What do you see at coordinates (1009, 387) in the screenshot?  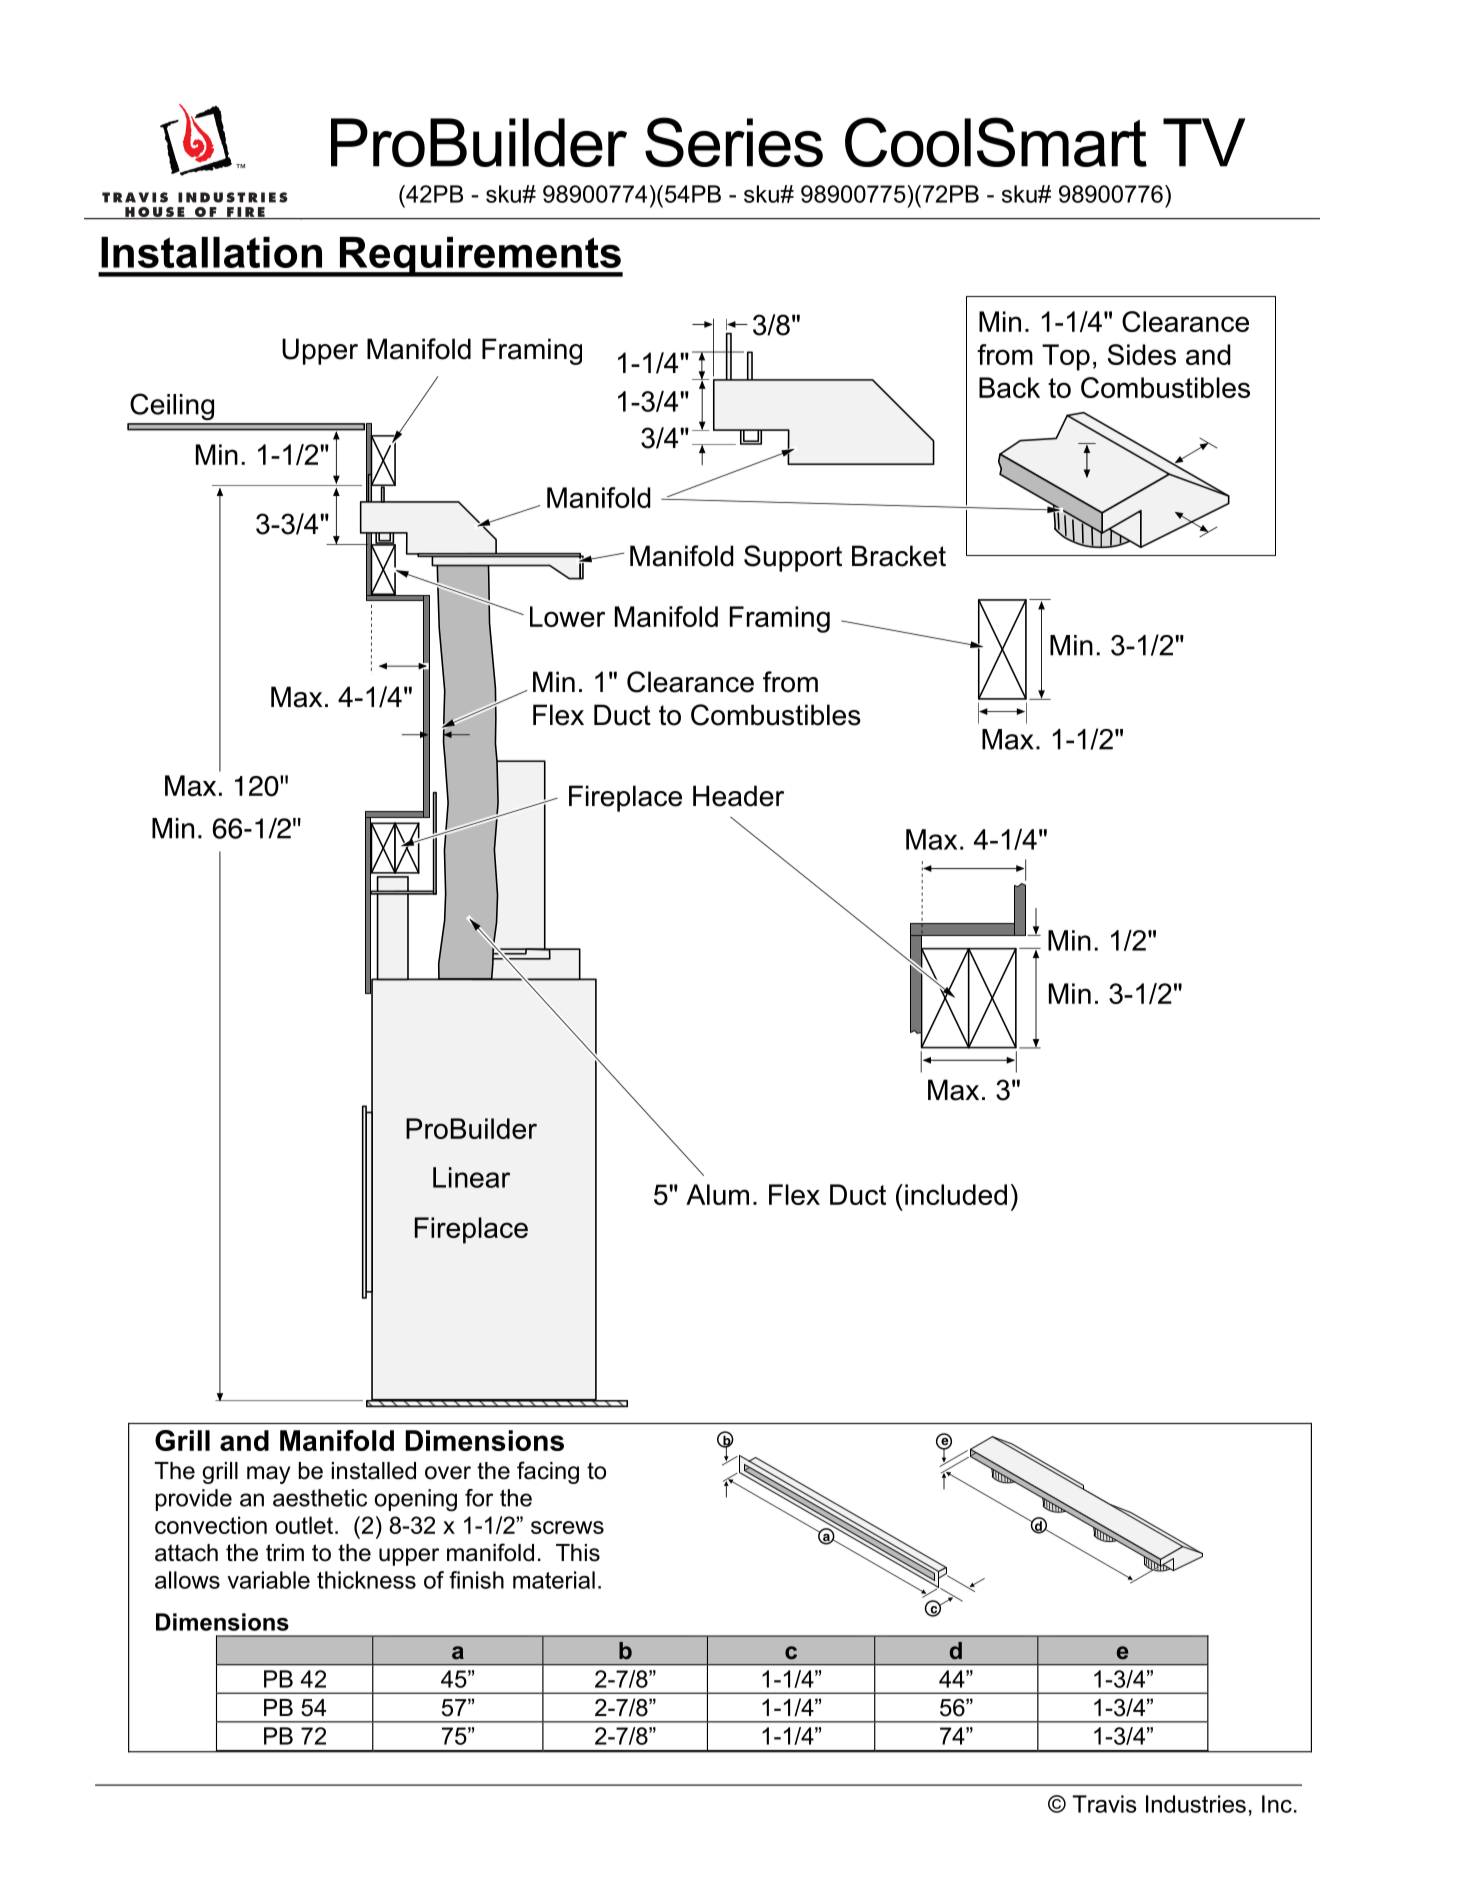 I see `Back` at bounding box center [1009, 387].
